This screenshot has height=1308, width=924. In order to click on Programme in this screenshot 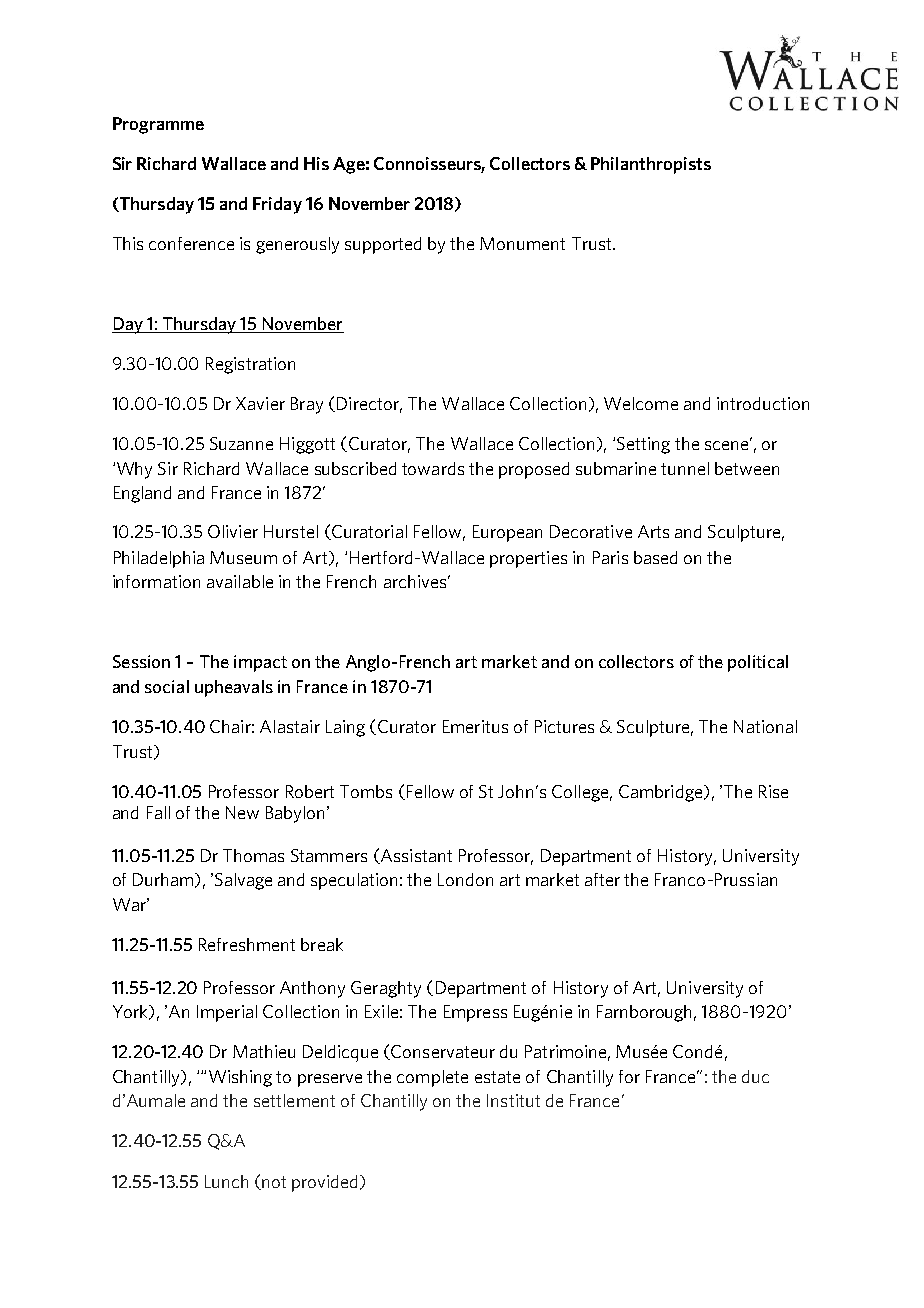, I will do `click(158, 125)`.
